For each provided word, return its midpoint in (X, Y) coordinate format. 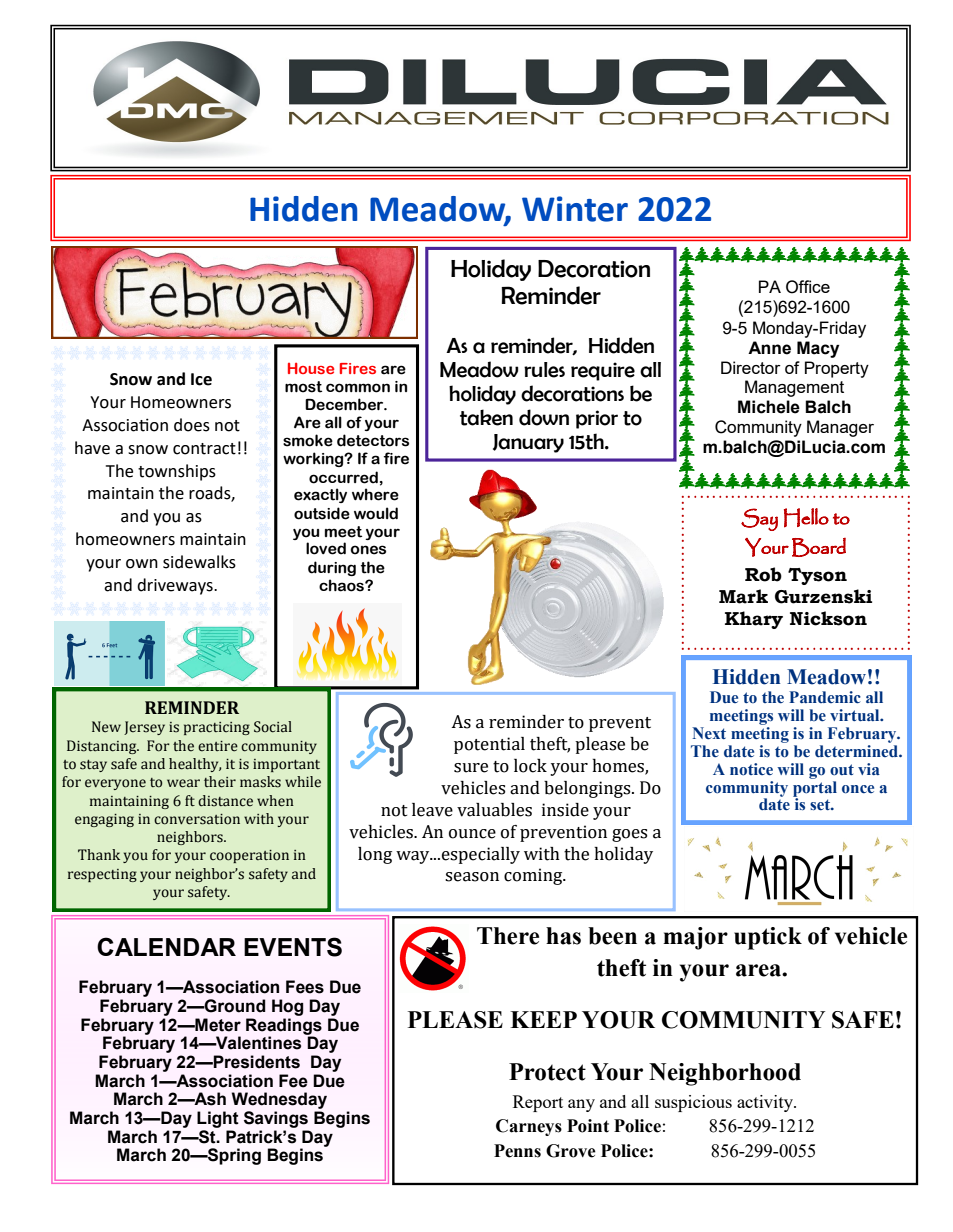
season (472, 877)
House (311, 368)
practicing (217, 728)
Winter (575, 209)
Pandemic (825, 697)
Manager (840, 428)
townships (177, 472)
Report (538, 1103)
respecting (102, 875)
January (528, 443)
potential (489, 745)
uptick (768, 938)
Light (218, 1119)
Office (808, 287)
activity (766, 1103)
